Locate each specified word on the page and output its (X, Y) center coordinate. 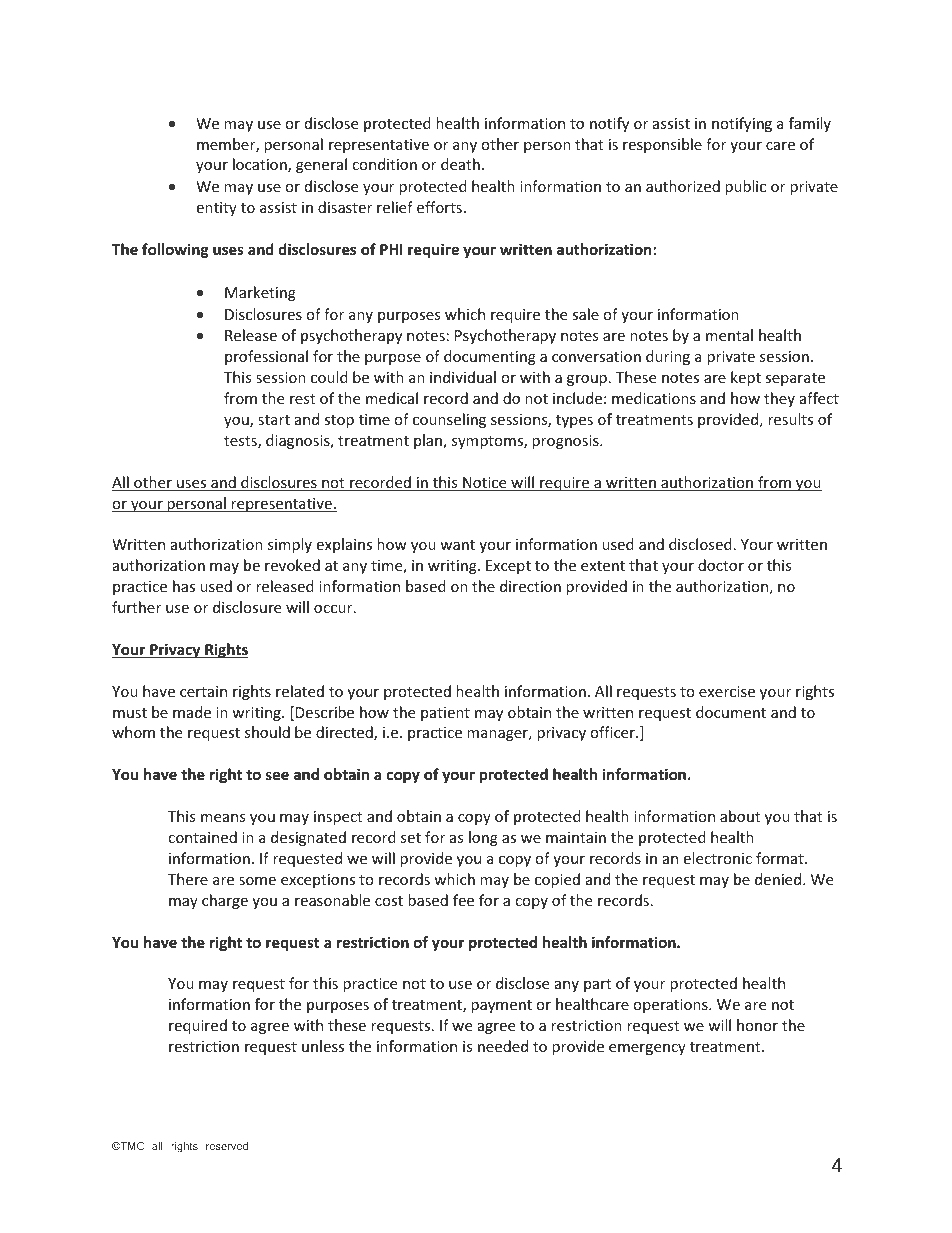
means (223, 818)
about (740, 816)
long (483, 838)
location (261, 165)
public (745, 187)
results (790, 419)
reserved (227, 1146)
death (460, 164)
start (274, 420)
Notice (485, 484)
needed (503, 1046)
